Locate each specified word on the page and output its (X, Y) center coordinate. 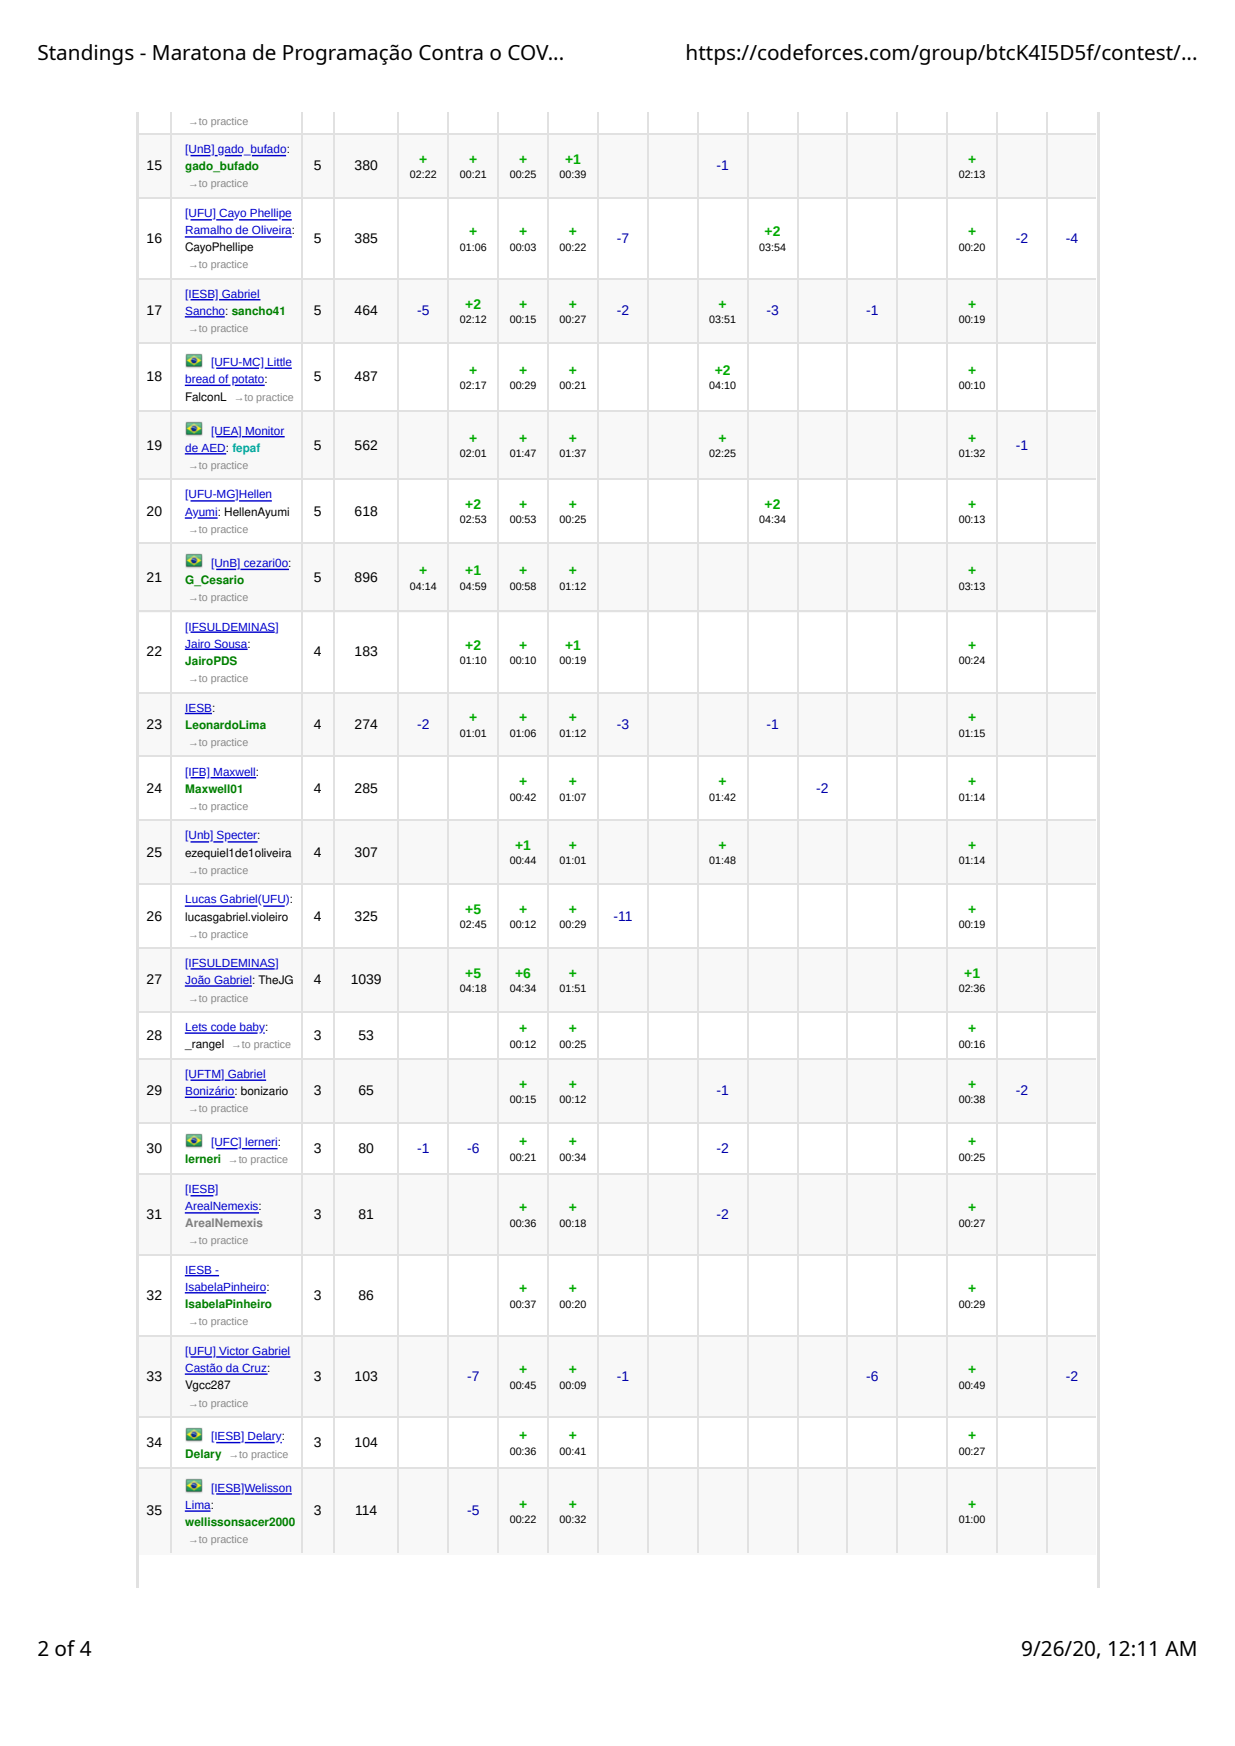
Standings (86, 54)
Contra (451, 52)
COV (529, 52)
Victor (234, 1352)
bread (201, 380)
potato (248, 380)
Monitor (264, 431)
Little (279, 363)
